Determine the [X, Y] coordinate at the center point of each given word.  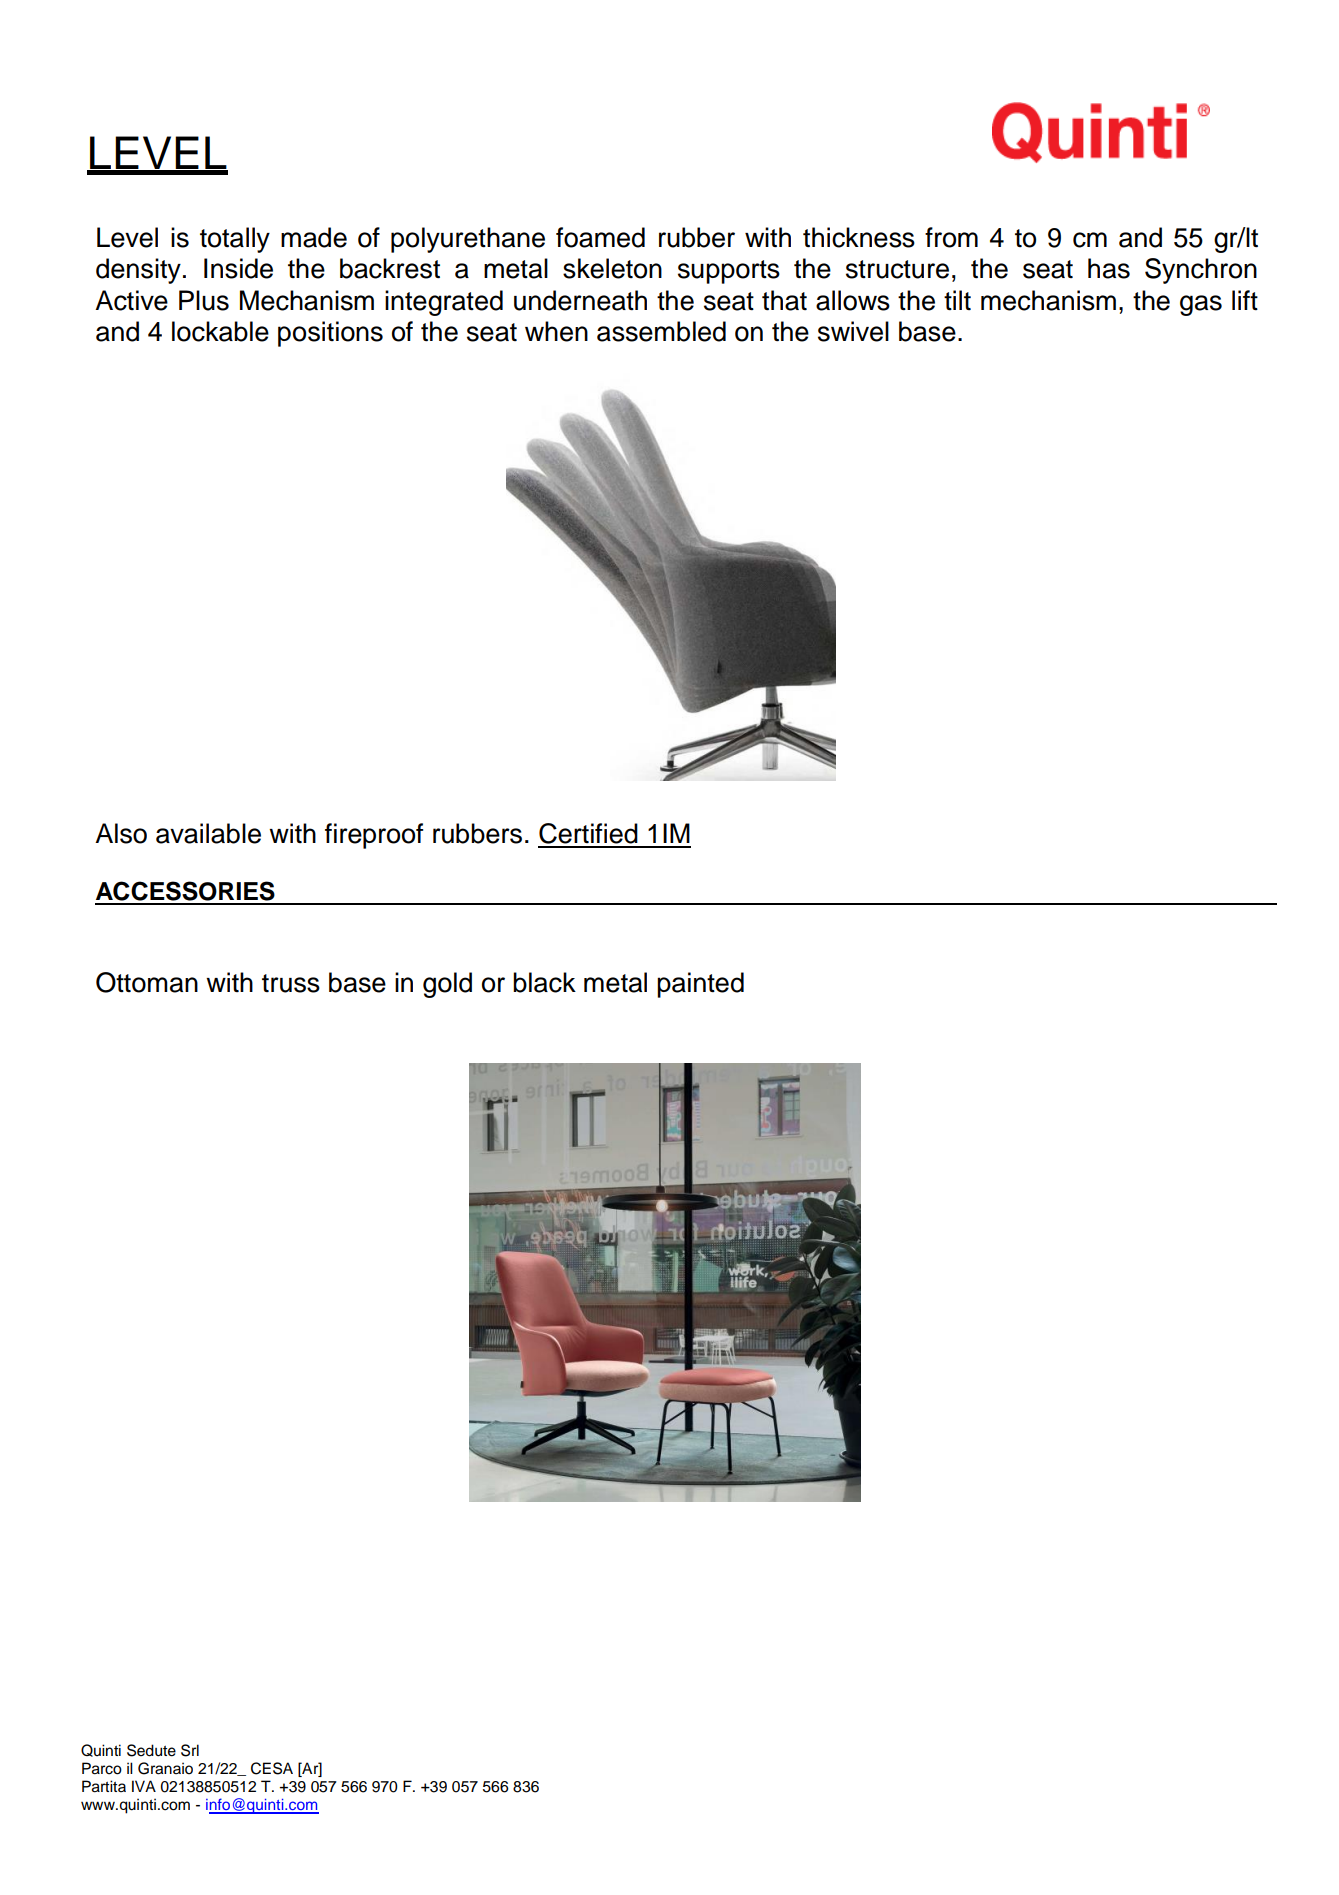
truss [291, 983]
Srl [190, 1750]
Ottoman [147, 982]
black [544, 982]
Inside [238, 268]
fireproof [374, 836]
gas [1201, 305]
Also [121, 833]
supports [729, 272]
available [208, 833]
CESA [272, 1768]
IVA [144, 1786]
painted [700, 985]
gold [447, 985]
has [1109, 268]
